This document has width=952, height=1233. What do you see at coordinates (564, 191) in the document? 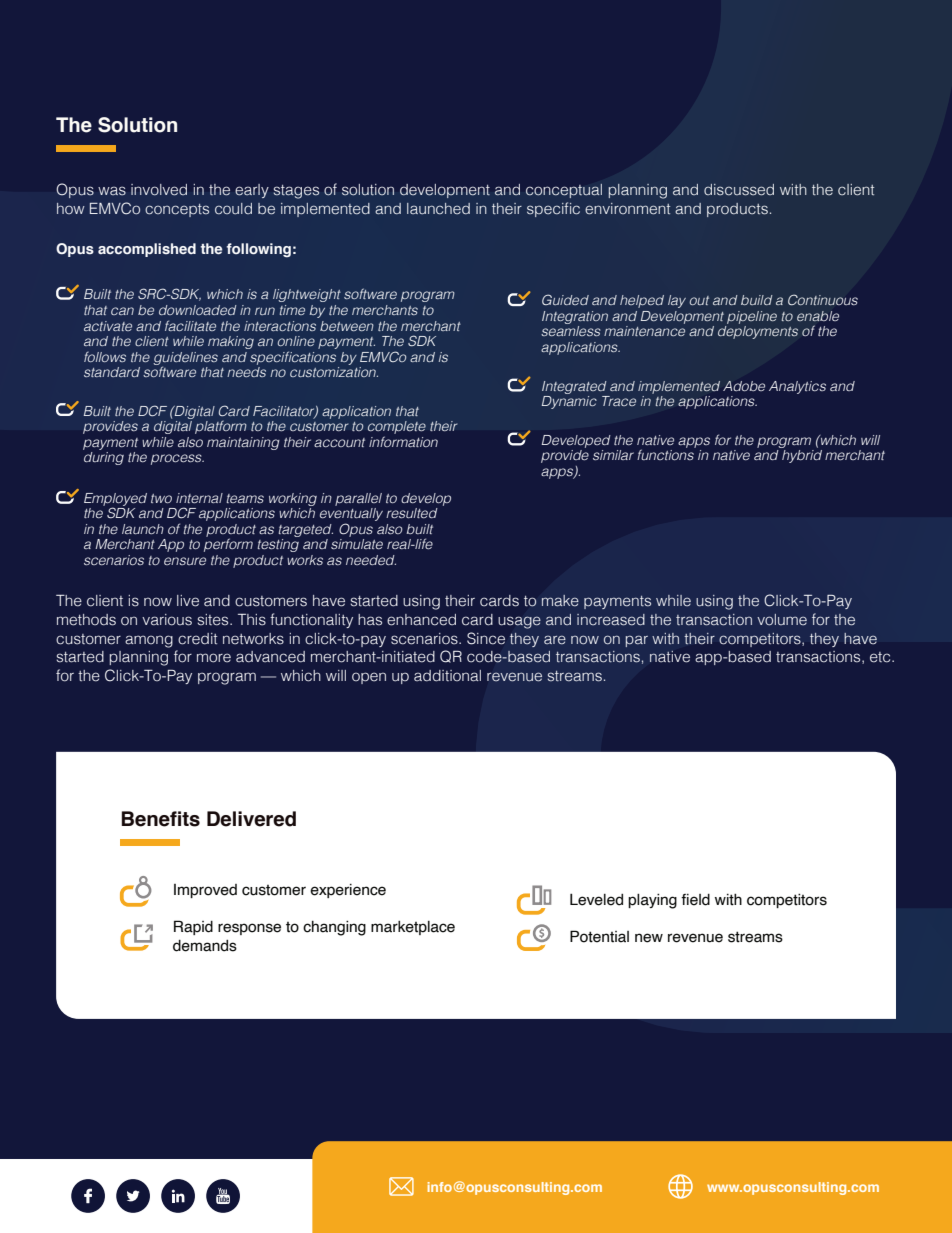
I see `conceptual` at bounding box center [564, 191].
